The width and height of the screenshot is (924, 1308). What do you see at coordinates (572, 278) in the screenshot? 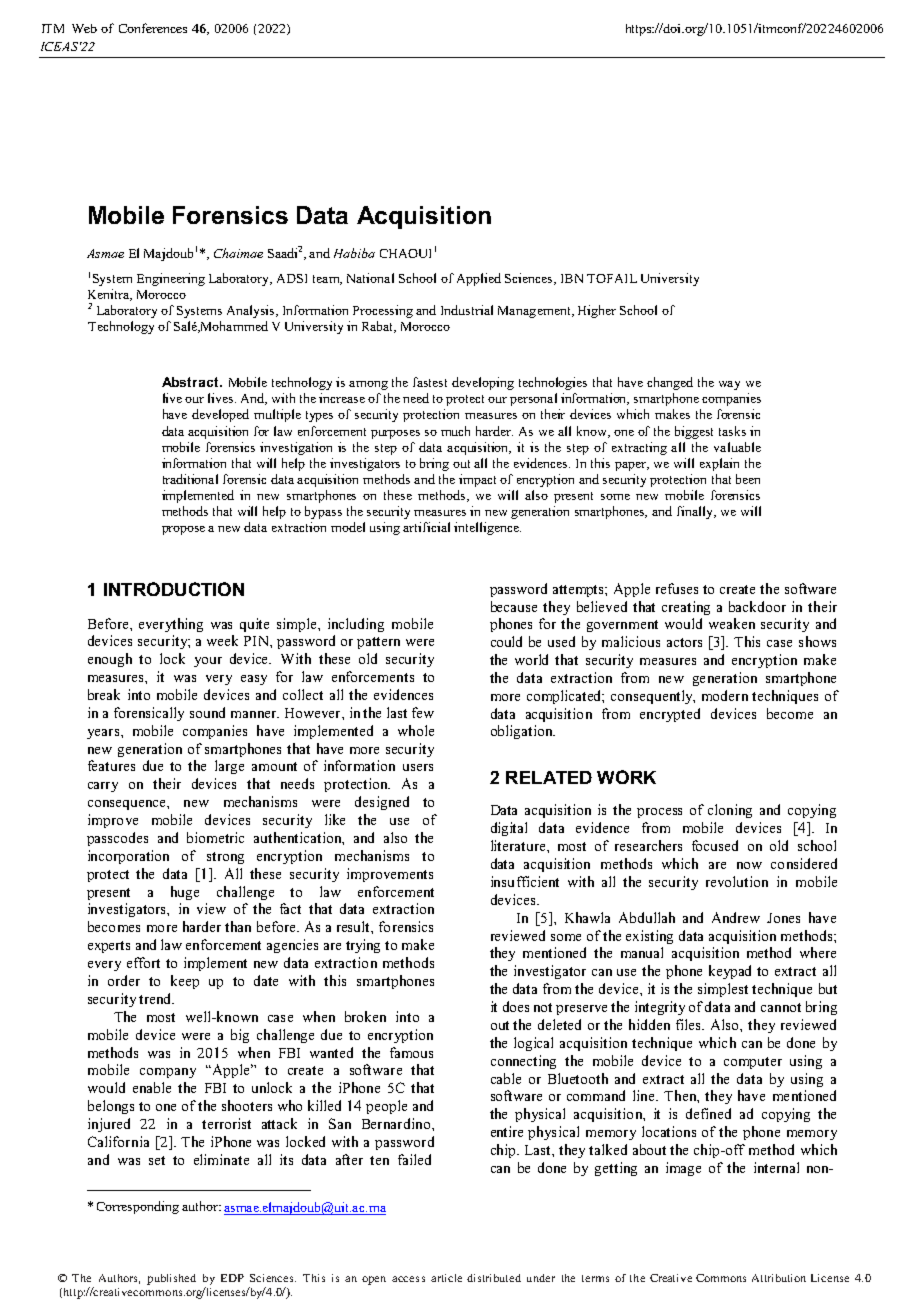
I see `IBN` at bounding box center [572, 278].
